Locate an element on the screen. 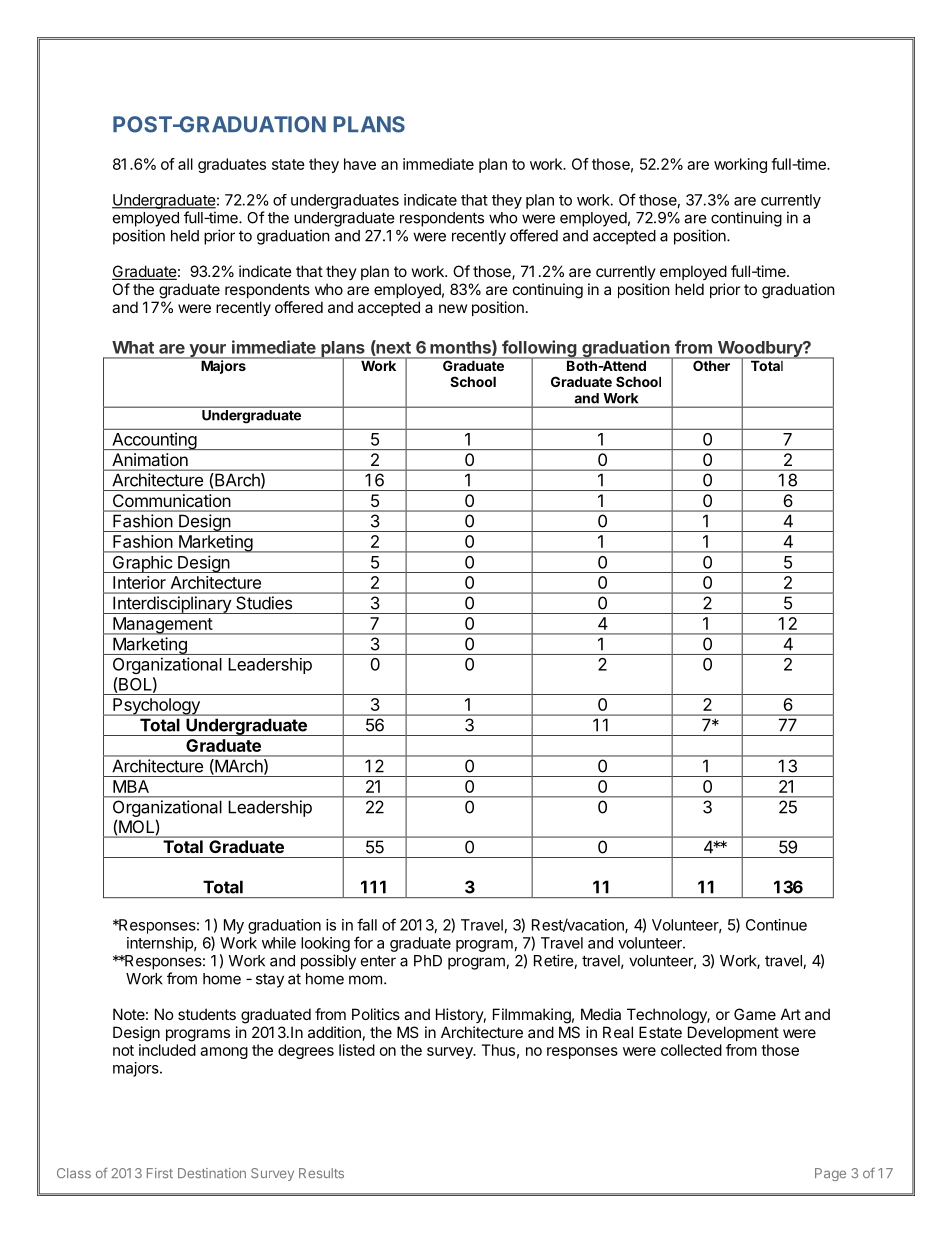 This screenshot has height=1233, width=952. new is located at coordinates (453, 308).
